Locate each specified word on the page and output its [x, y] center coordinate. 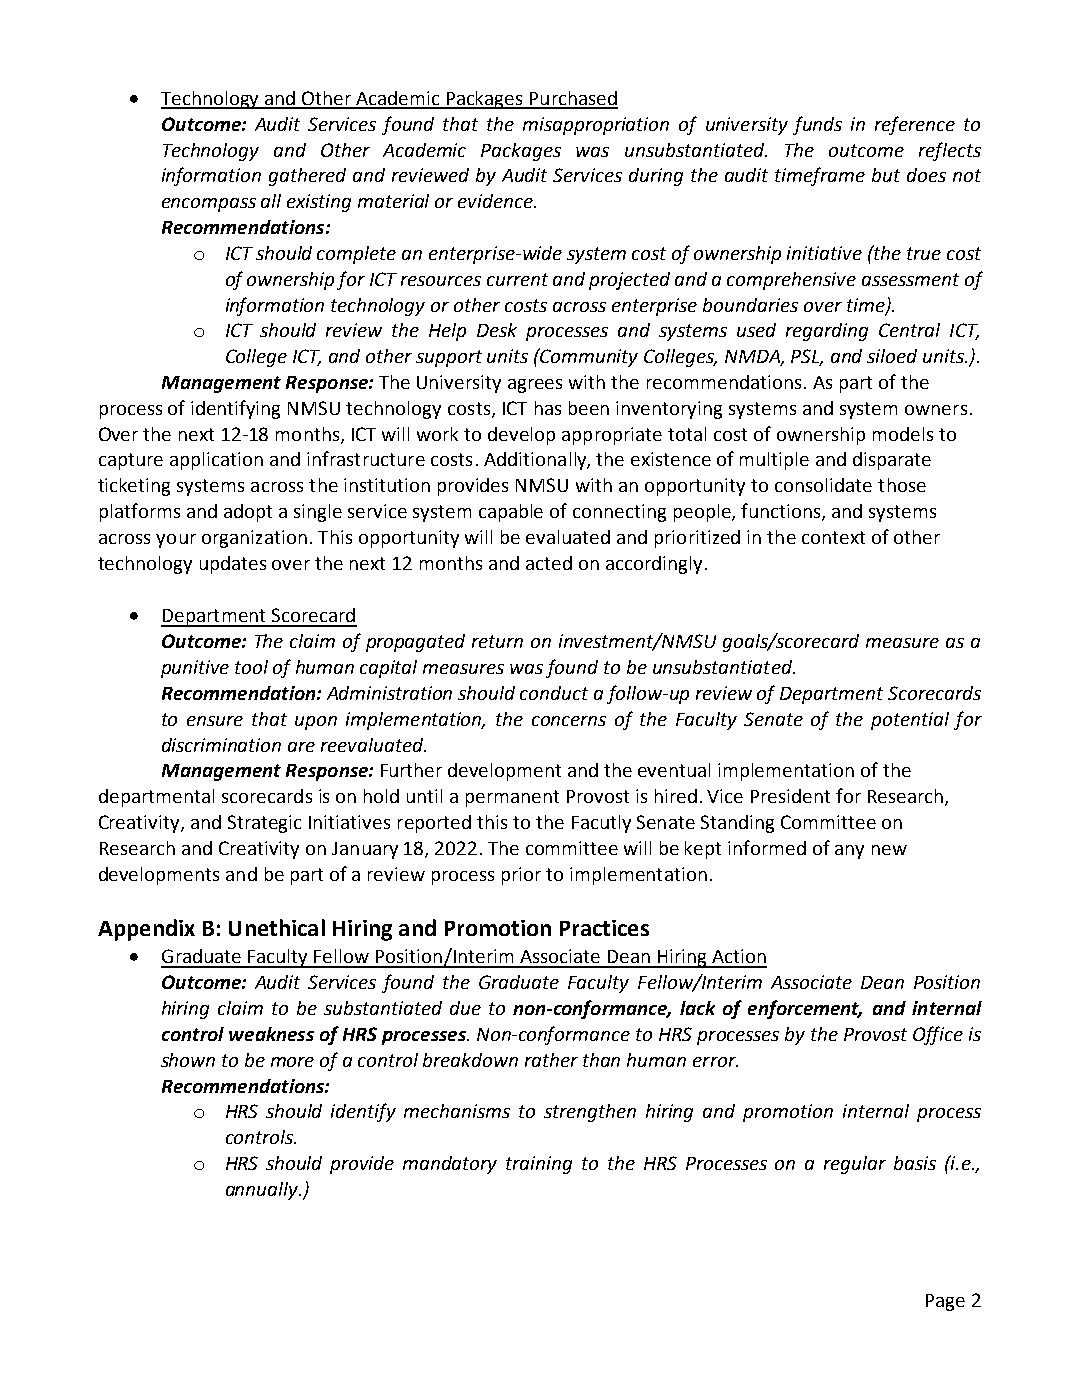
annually [263, 1191]
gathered [307, 177]
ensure [215, 721]
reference [915, 125]
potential [910, 721]
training [539, 1165]
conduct [554, 693]
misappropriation [596, 126]
